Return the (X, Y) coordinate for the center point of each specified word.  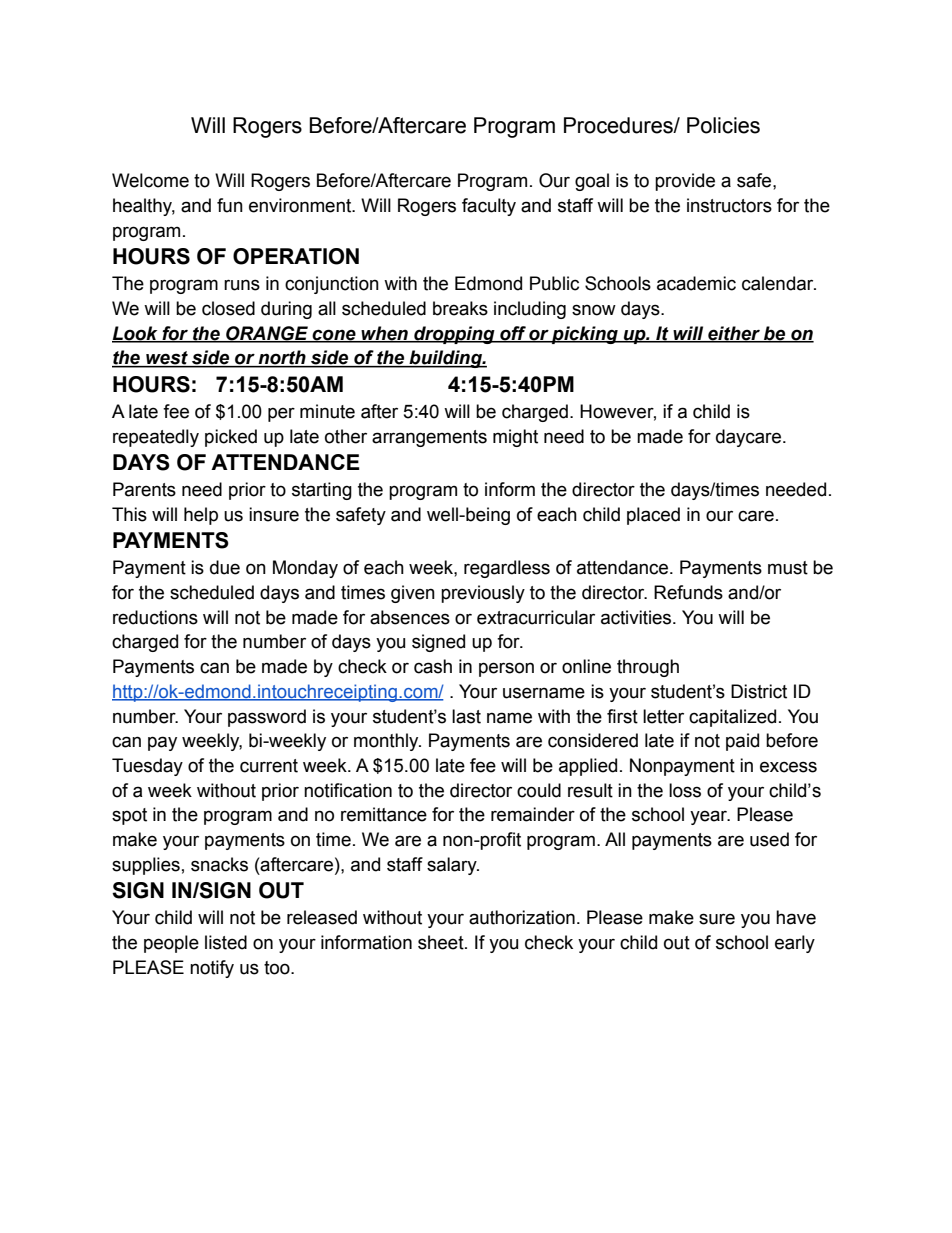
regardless (507, 569)
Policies (723, 125)
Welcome (150, 180)
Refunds (688, 592)
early (795, 944)
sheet (442, 942)
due (225, 567)
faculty (489, 207)
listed (226, 942)
